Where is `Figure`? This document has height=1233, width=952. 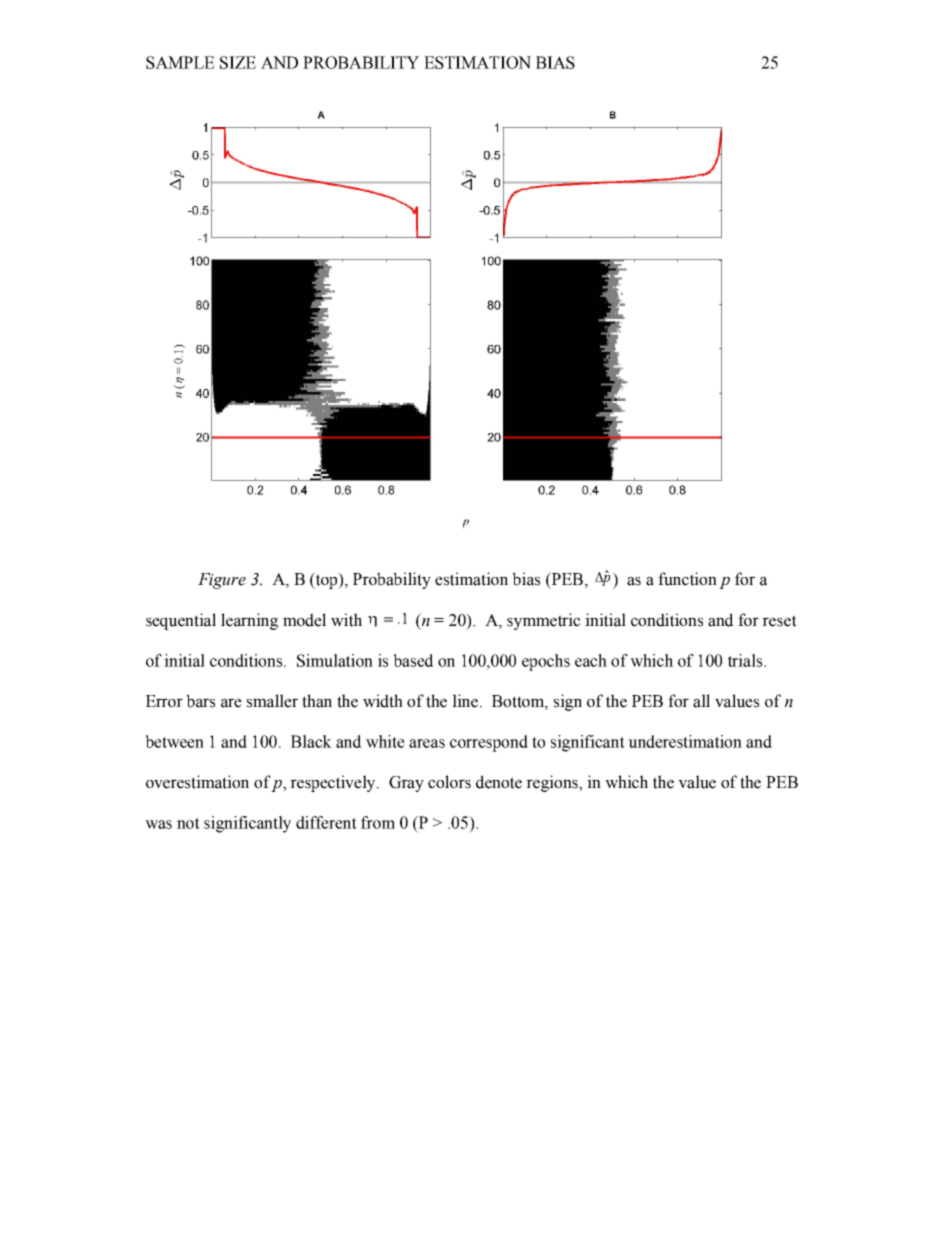 Figure is located at coordinates (222, 581).
